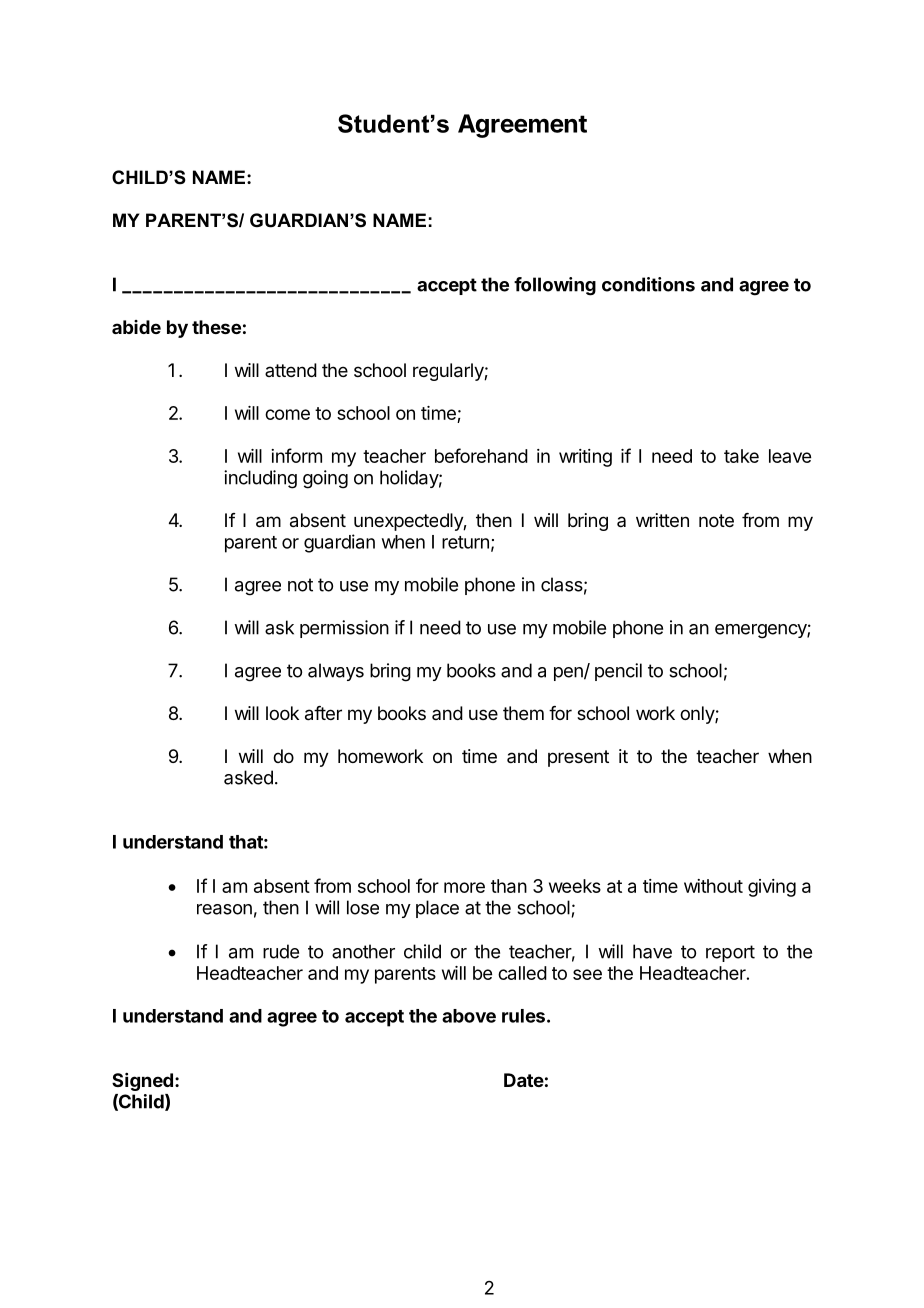  What do you see at coordinates (142, 1082) in the image?
I see `Signed` at bounding box center [142, 1082].
